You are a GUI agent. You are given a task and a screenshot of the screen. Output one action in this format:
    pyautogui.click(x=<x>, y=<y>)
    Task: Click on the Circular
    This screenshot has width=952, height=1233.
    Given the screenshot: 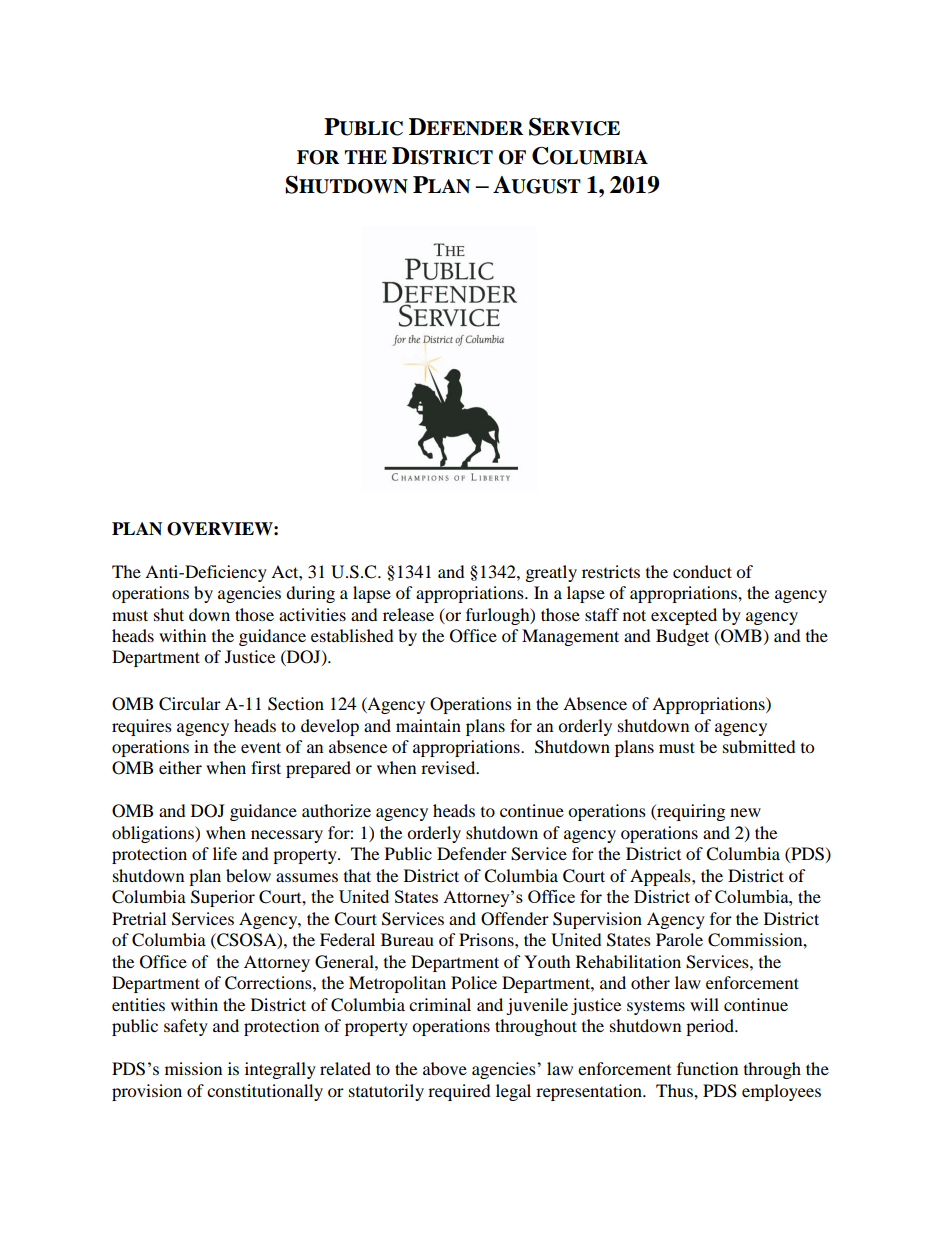 What is the action you would take?
    pyautogui.click(x=190, y=704)
